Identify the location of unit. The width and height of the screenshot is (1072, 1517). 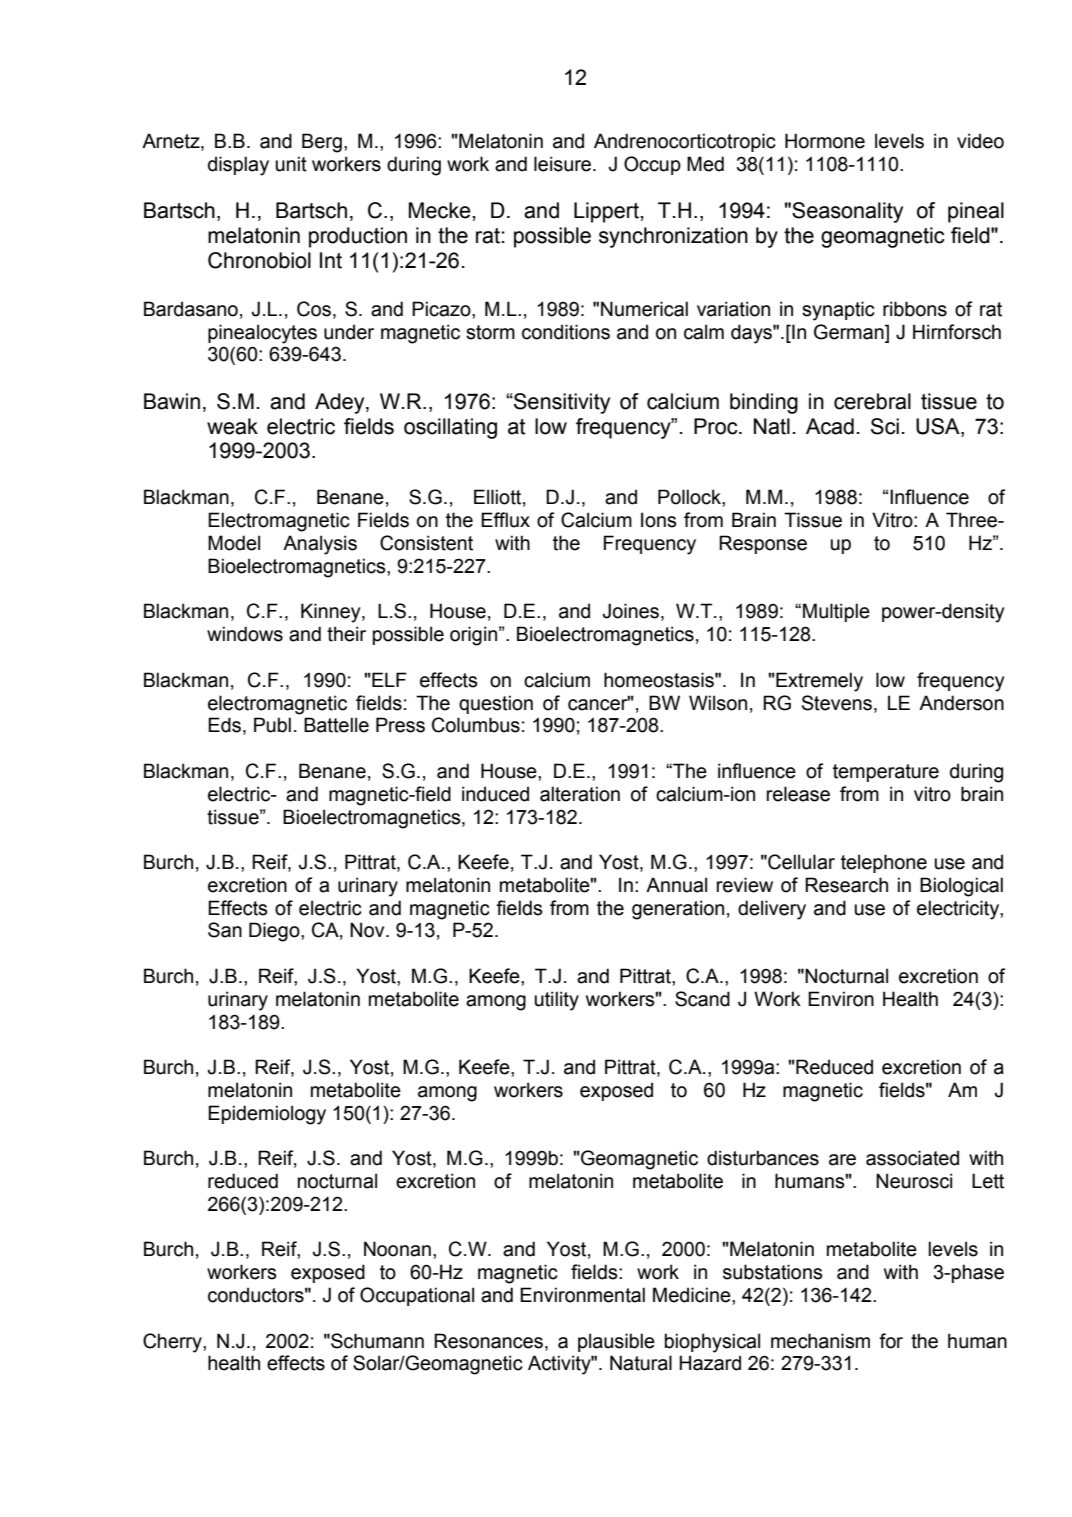
(291, 164).
